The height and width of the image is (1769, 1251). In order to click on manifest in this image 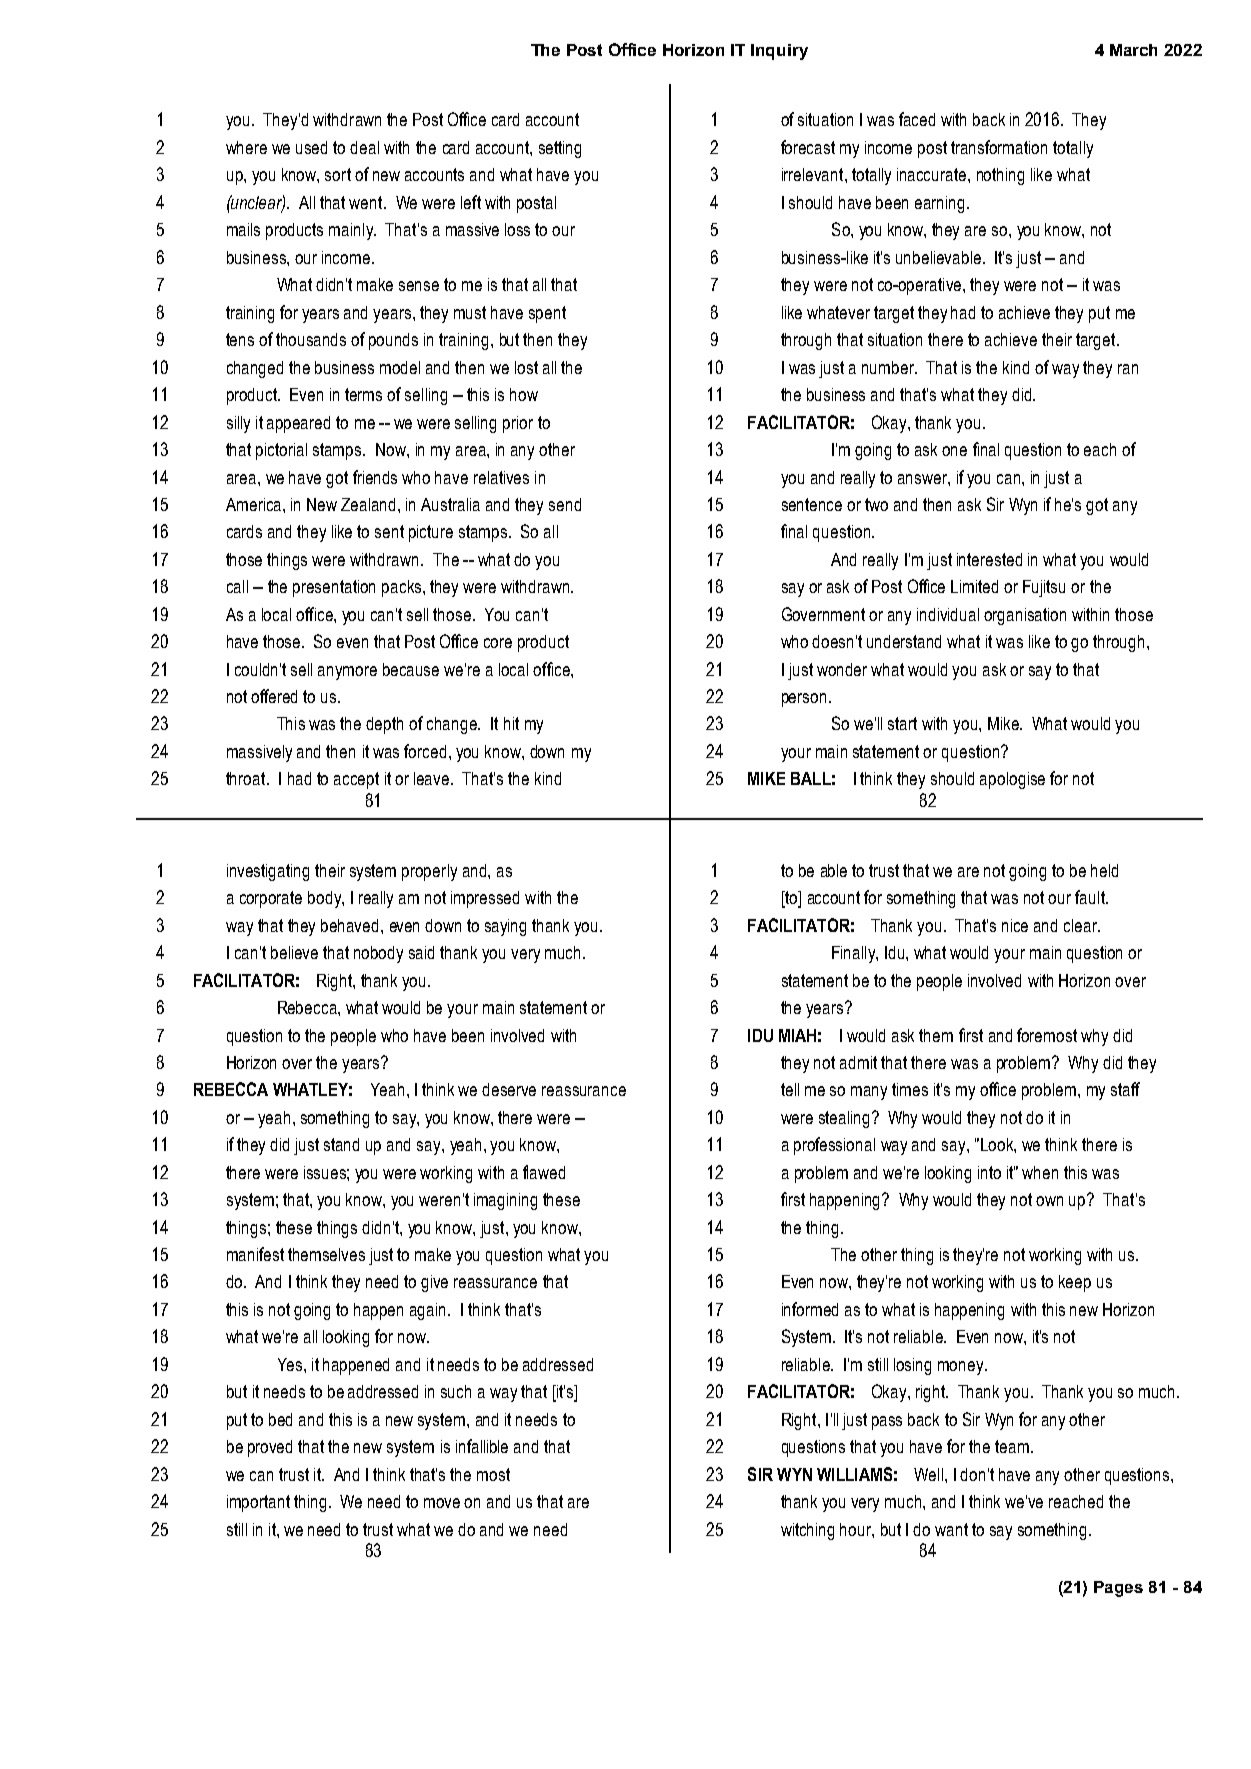, I will do `click(255, 1254)`.
